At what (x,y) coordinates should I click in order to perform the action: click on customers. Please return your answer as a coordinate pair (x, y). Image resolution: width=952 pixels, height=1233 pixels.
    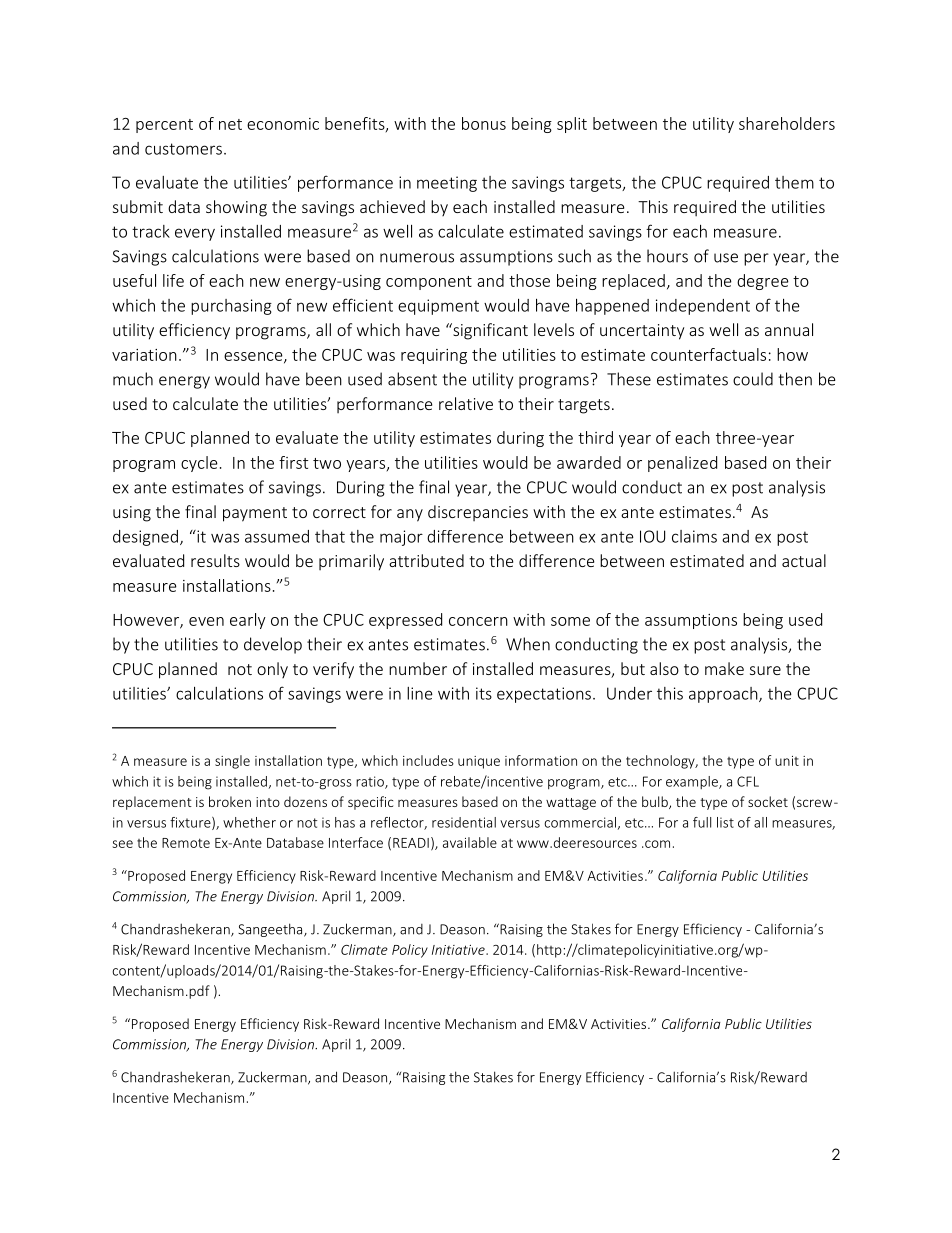
    Looking at the image, I should click on (183, 149).
